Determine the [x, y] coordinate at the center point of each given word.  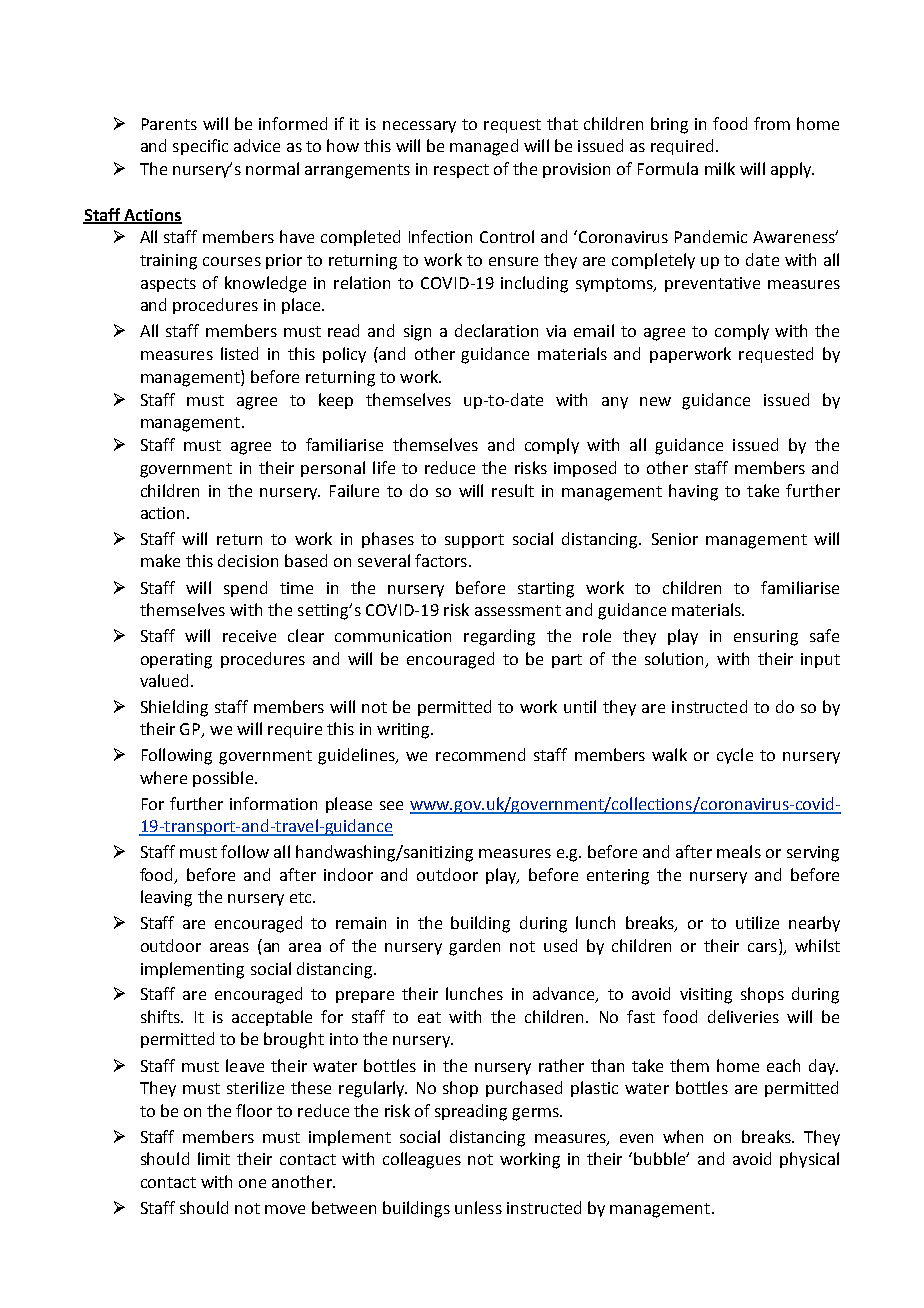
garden [474, 947]
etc [302, 897]
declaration [496, 330]
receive [249, 636]
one [252, 1183]
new [655, 401]
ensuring [766, 638]
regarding [499, 637]
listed [239, 353]
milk [720, 168]
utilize [757, 922]
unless [478, 1207]
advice [257, 145]
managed [484, 147]
